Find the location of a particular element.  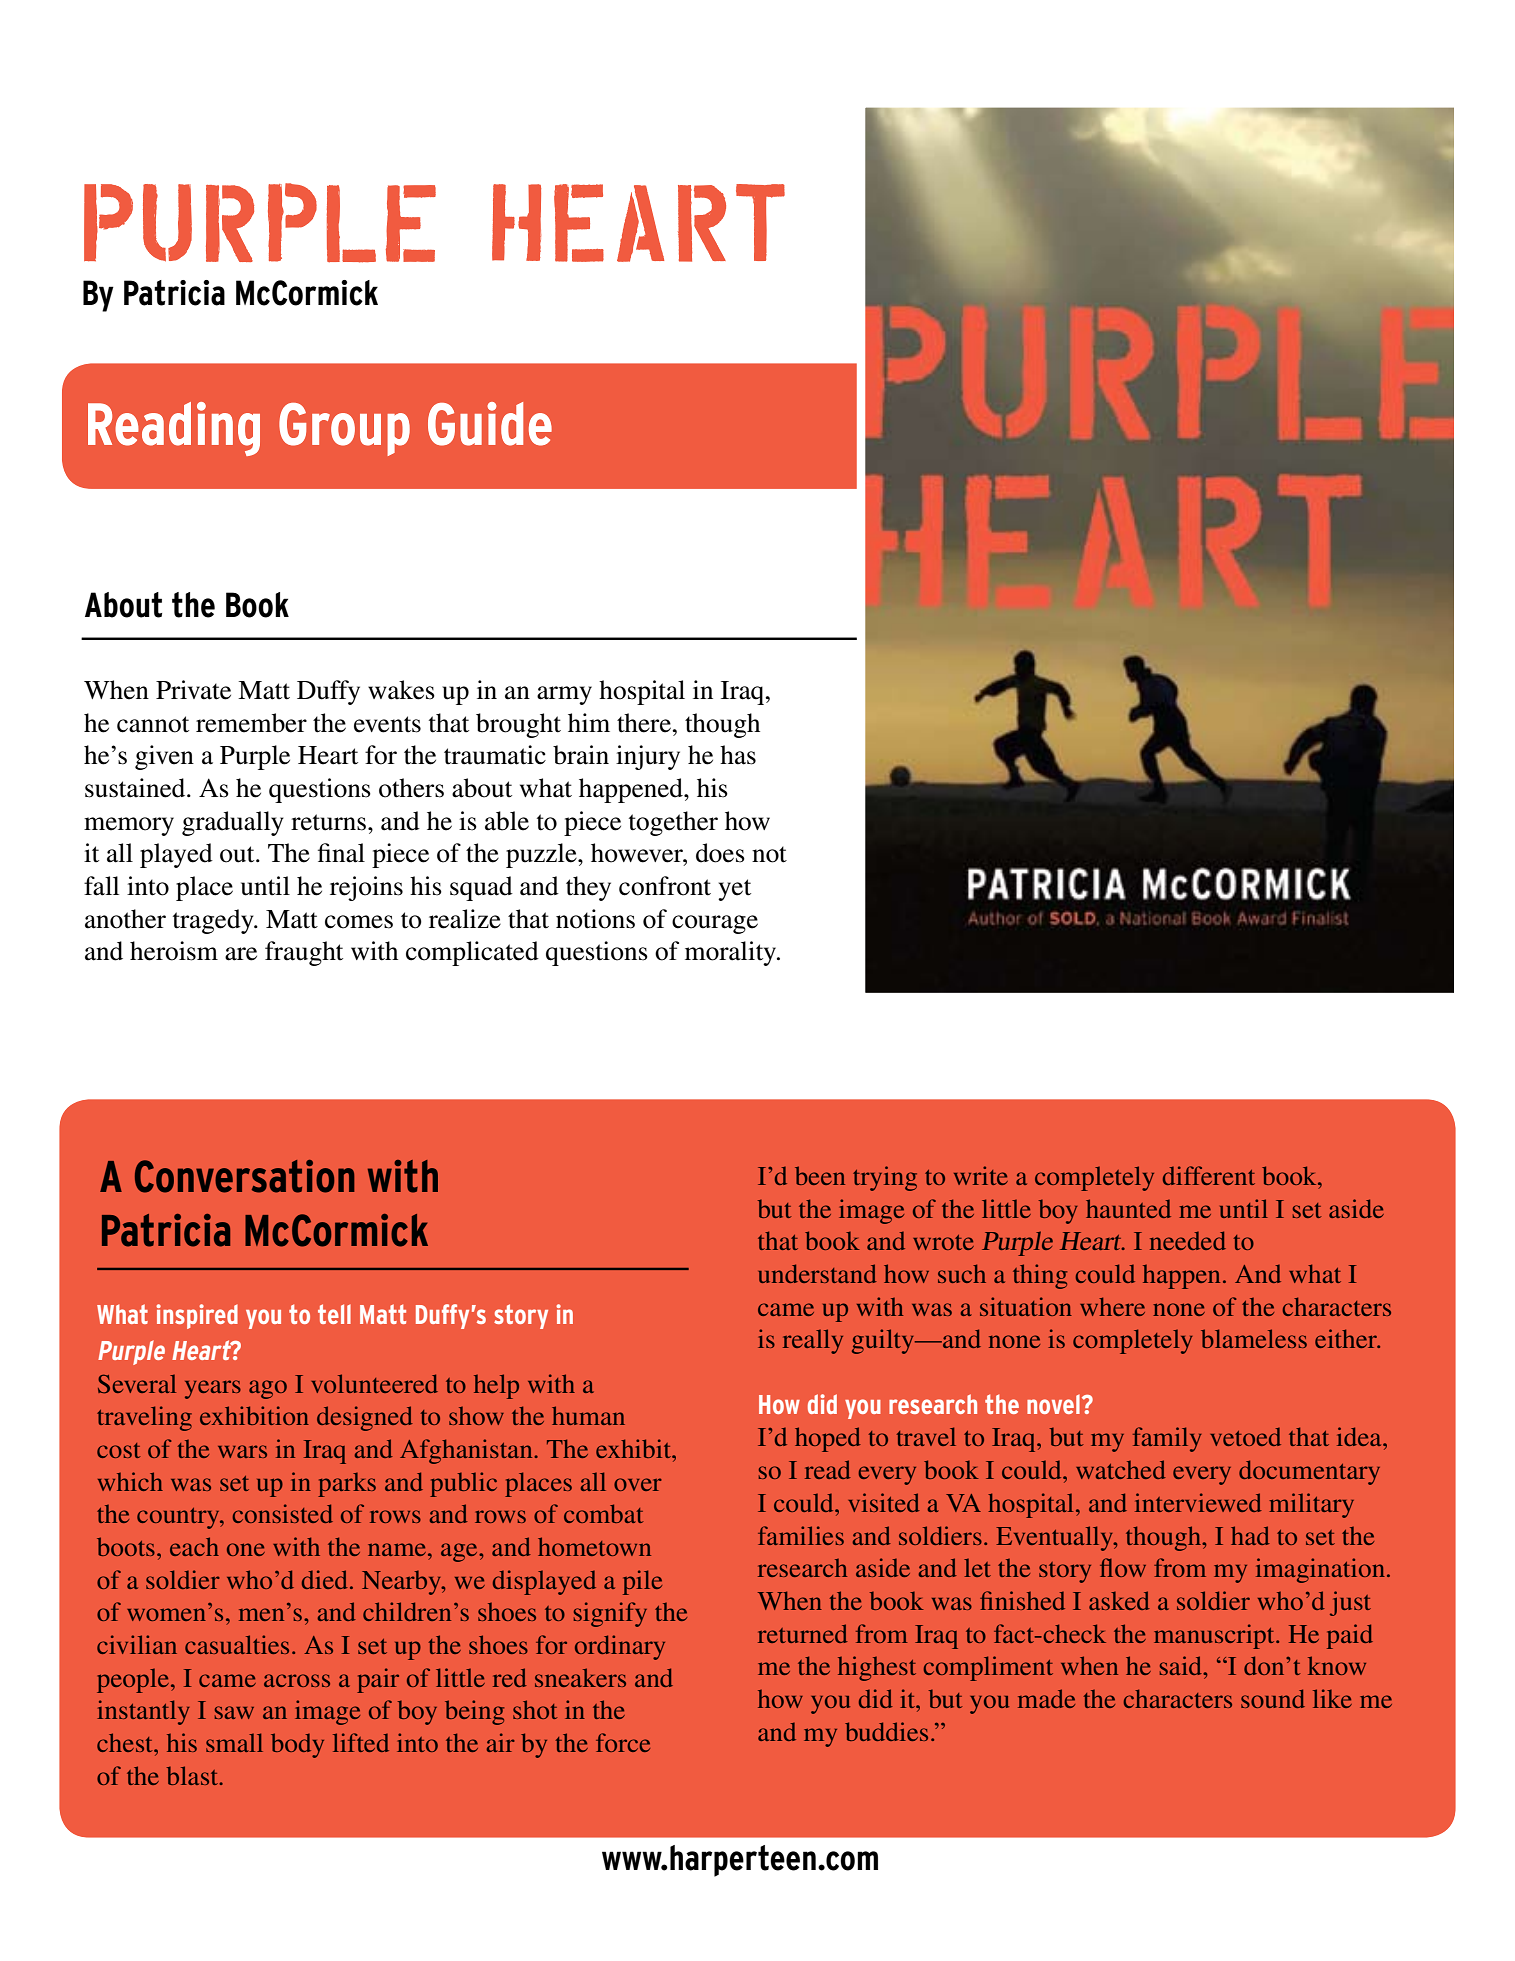

tragedy is located at coordinates (214, 921).
